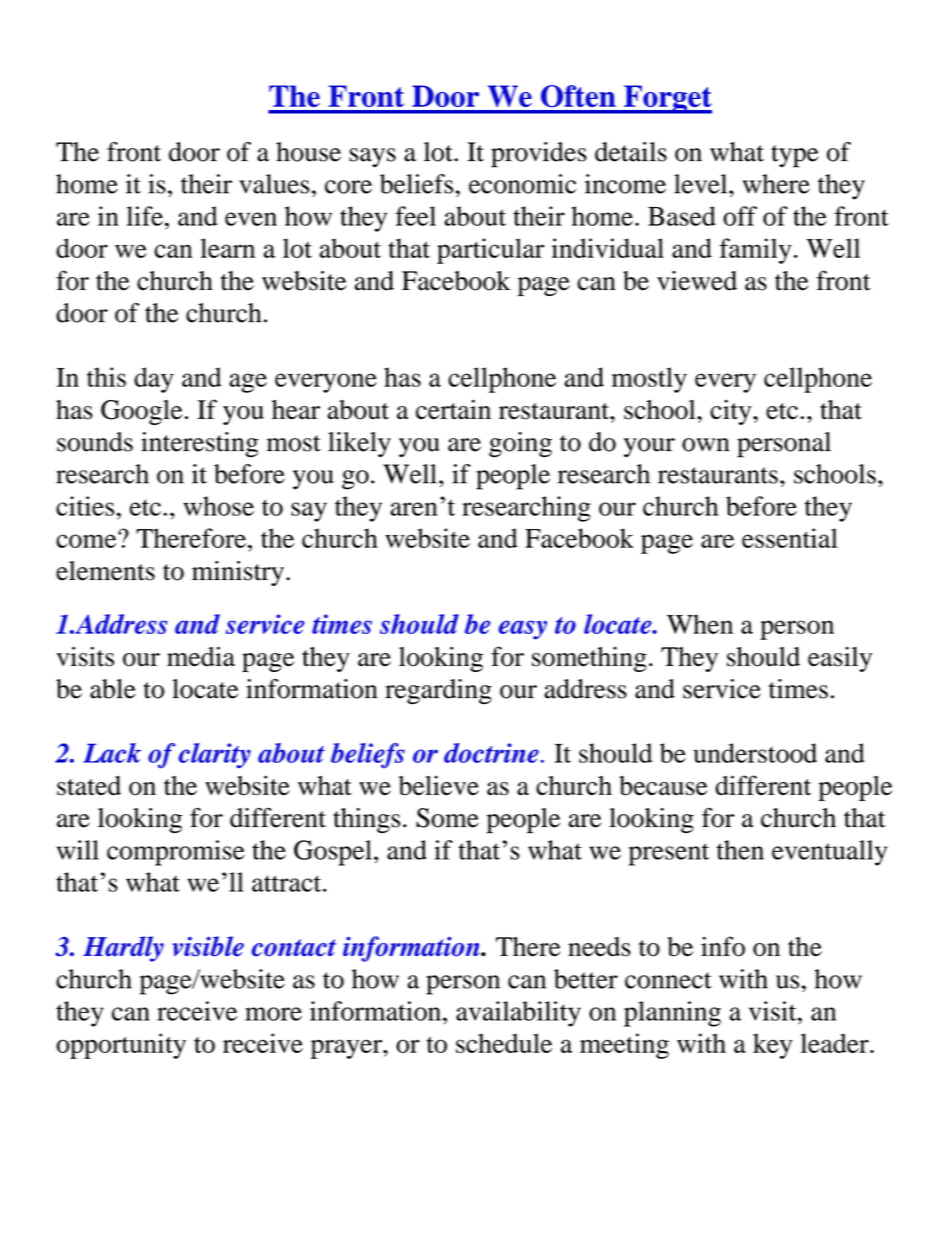 This page has height=1233, width=952. I want to click on viewed, so click(697, 281).
